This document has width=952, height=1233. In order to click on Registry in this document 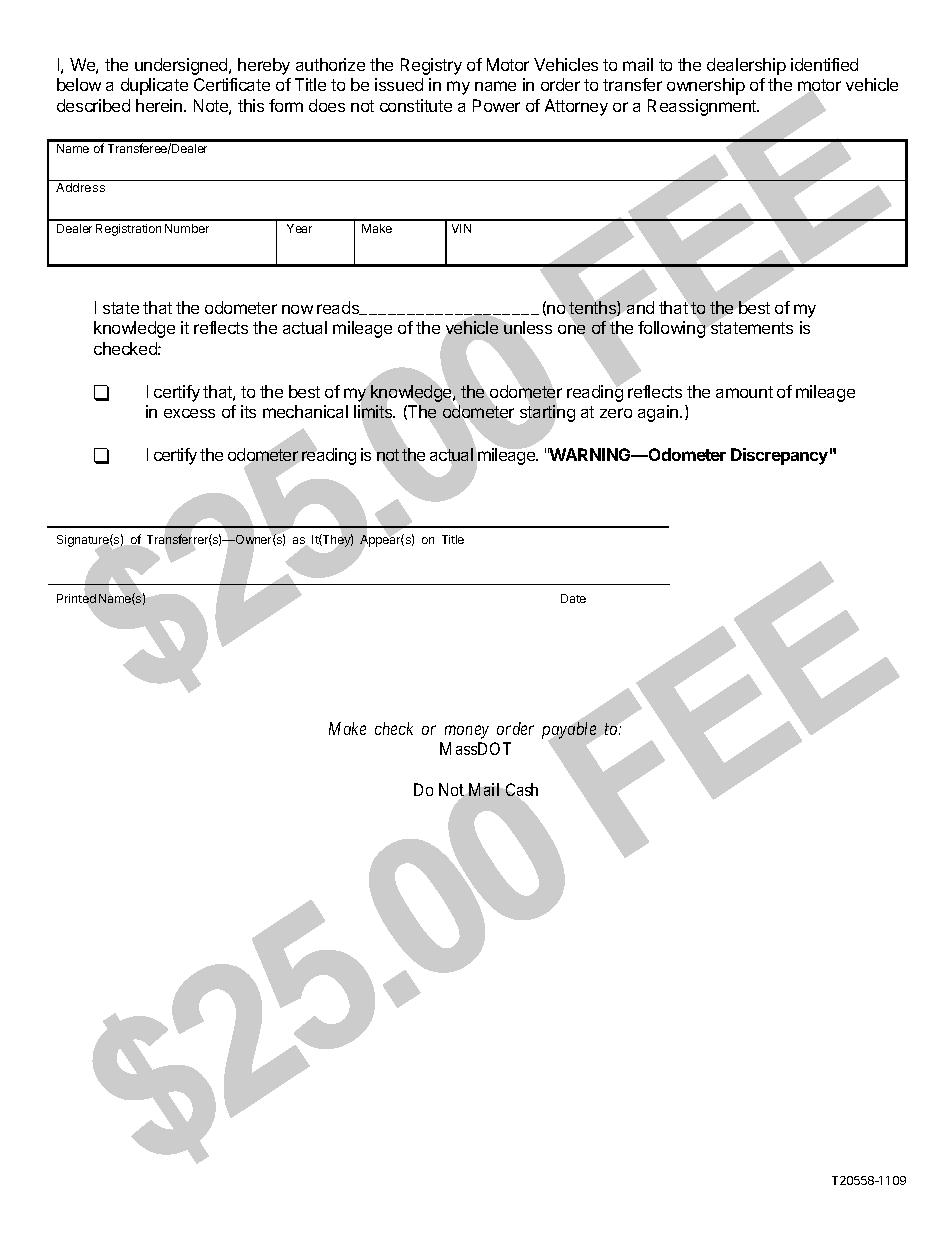, I will do `click(431, 66)`.
